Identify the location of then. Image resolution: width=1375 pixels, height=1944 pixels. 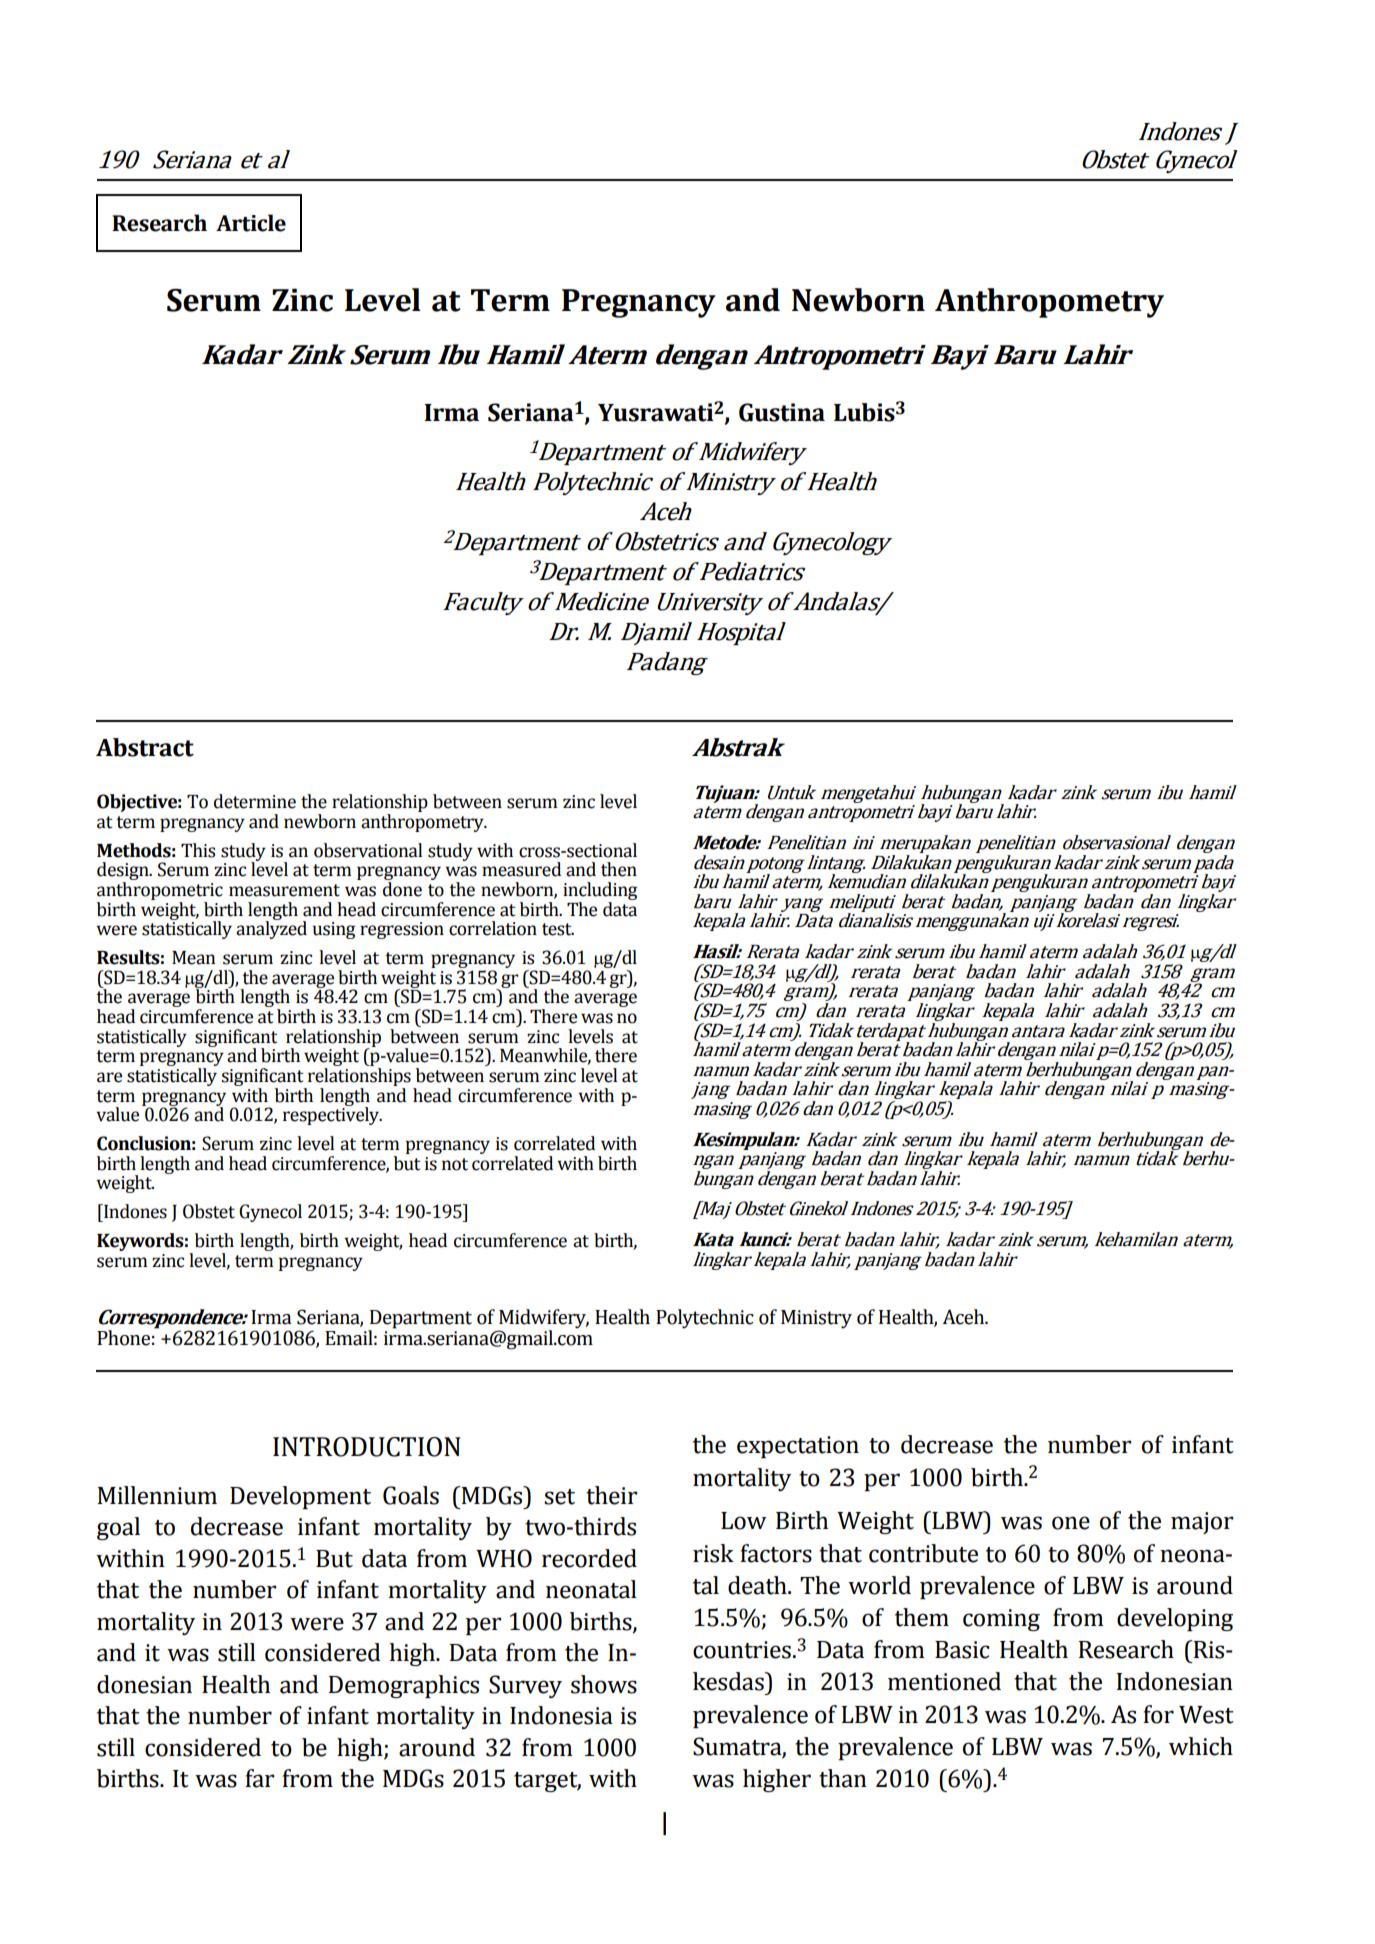
(619, 869).
